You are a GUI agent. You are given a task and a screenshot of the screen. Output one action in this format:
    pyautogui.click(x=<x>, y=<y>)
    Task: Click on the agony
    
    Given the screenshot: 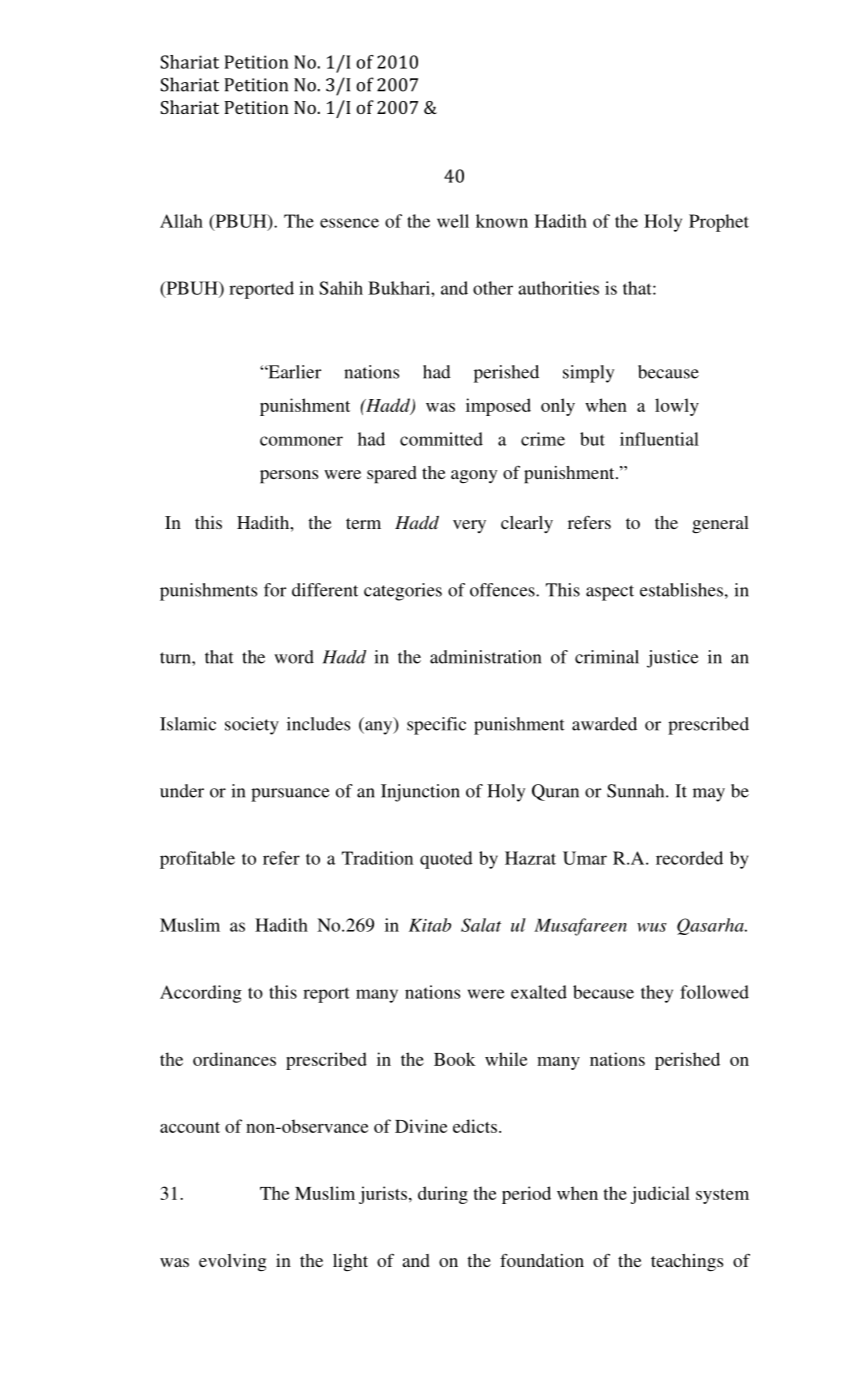 What is the action you would take?
    pyautogui.click(x=474, y=476)
